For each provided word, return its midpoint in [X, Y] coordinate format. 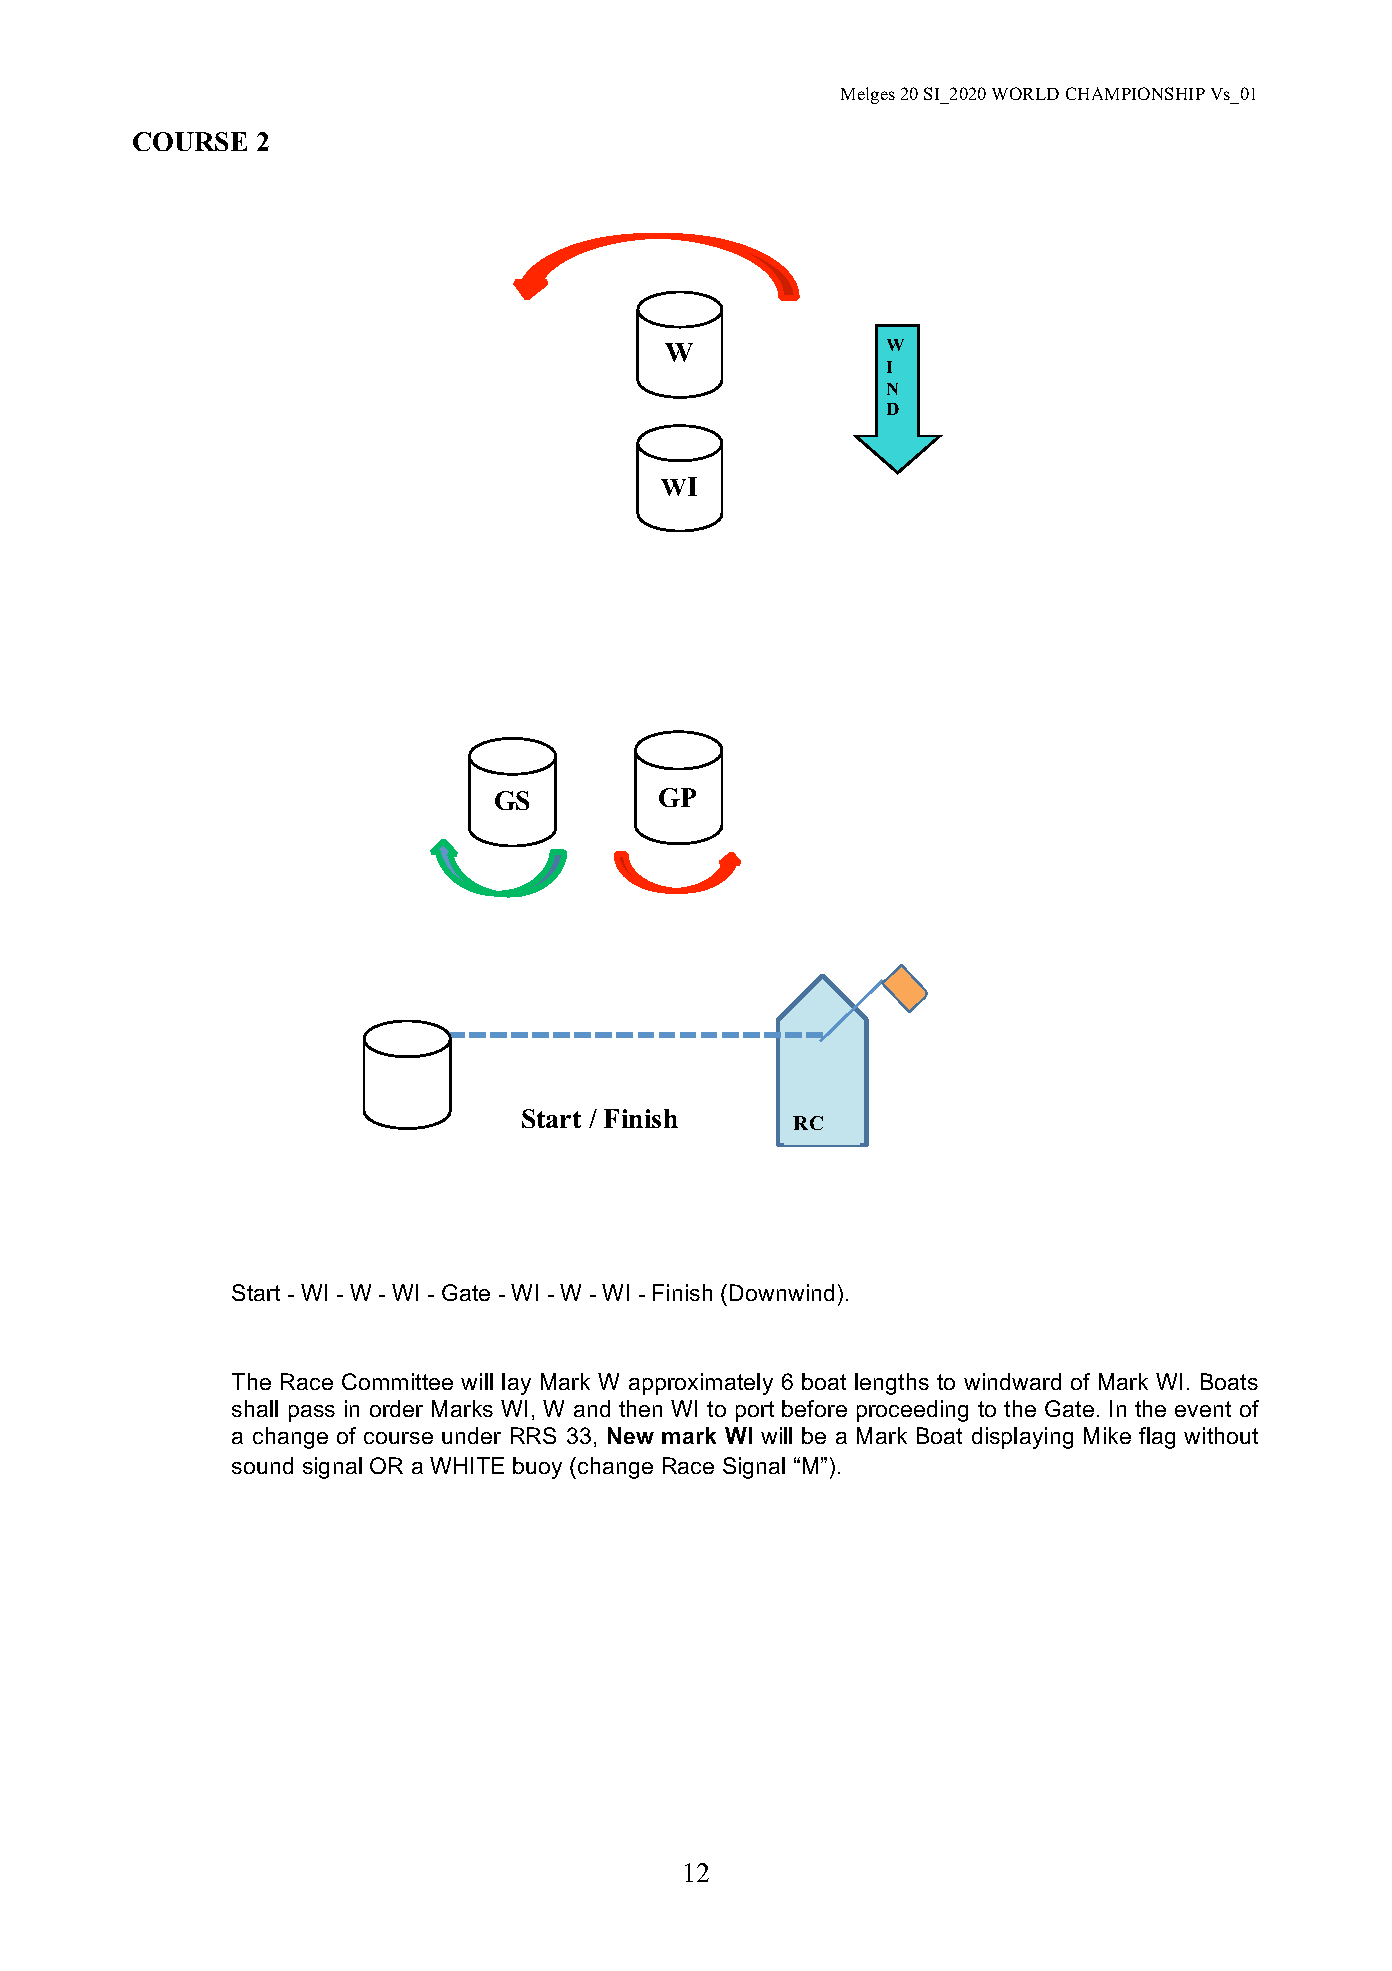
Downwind [782, 1292]
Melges [868, 95]
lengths [892, 1384]
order [396, 1408]
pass [312, 1413]
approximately [701, 1384]
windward [1012, 1381]
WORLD [1025, 93]
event [1203, 1409]
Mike [1107, 1435]
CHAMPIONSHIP [1135, 93]
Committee [397, 1381]
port [755, 1411]
